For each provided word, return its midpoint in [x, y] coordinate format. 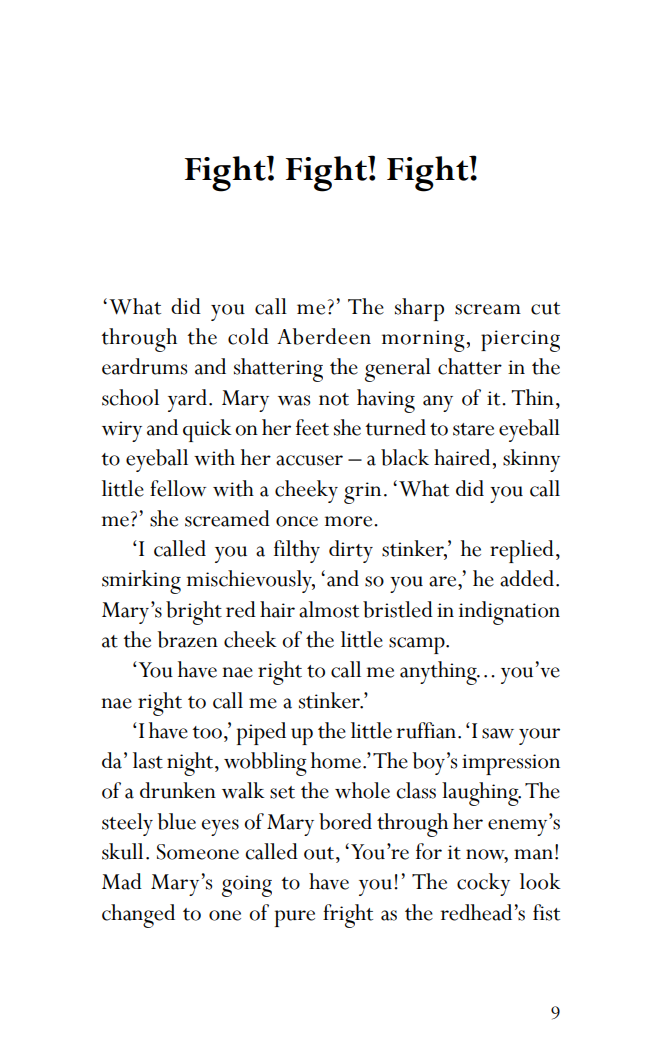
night [191, 764]
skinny [531, 460]
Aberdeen [324, 336]
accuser [309, 460]
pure [295, 918]
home [336, 760]
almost [329, 609]
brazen [188, 639]
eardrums [144, 366]
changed [138, 916]
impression [511, 764]
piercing [520, 341]
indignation [509, 613]
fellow [178, 488]
